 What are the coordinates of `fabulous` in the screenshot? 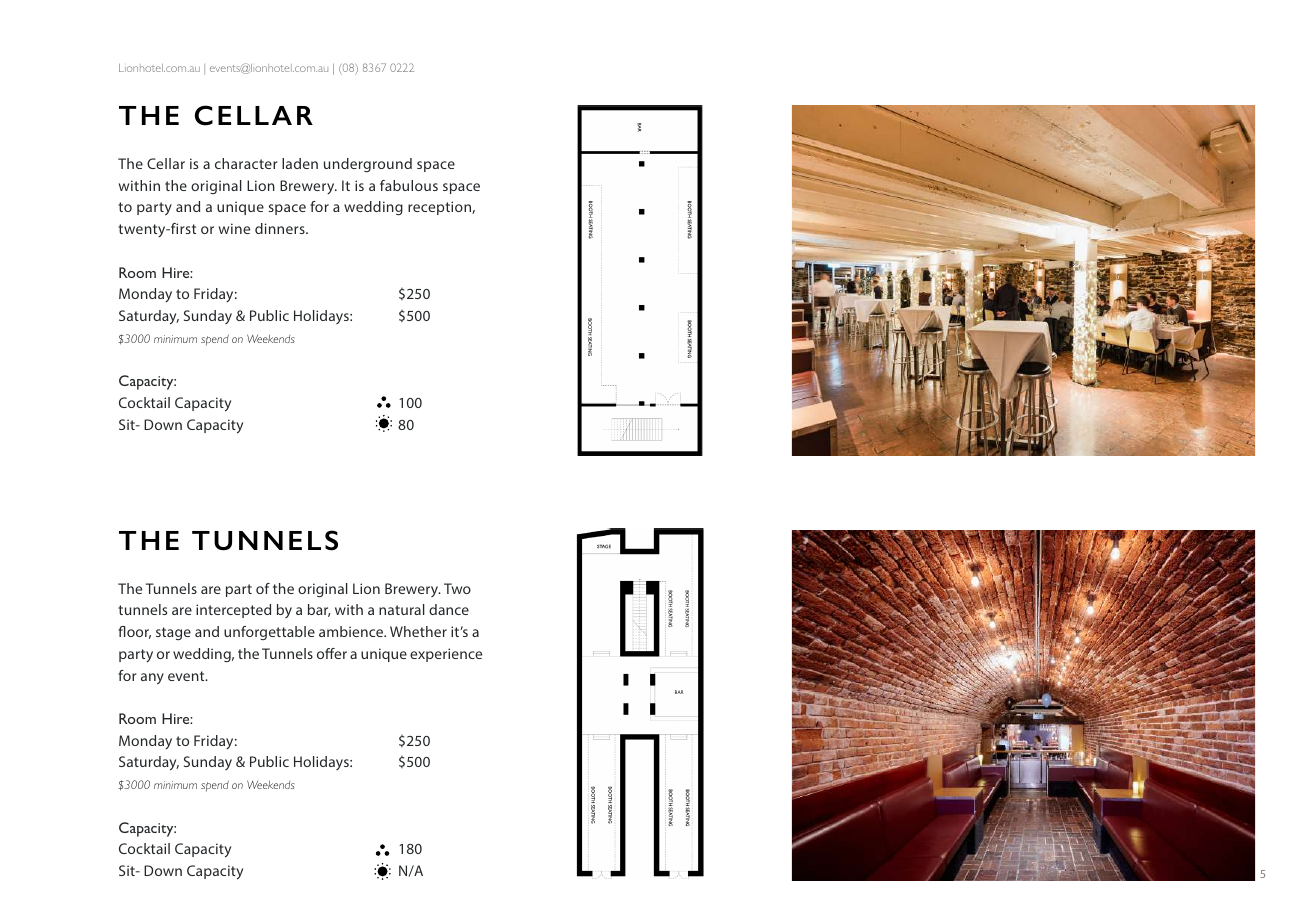 It's located at (409, 185).
